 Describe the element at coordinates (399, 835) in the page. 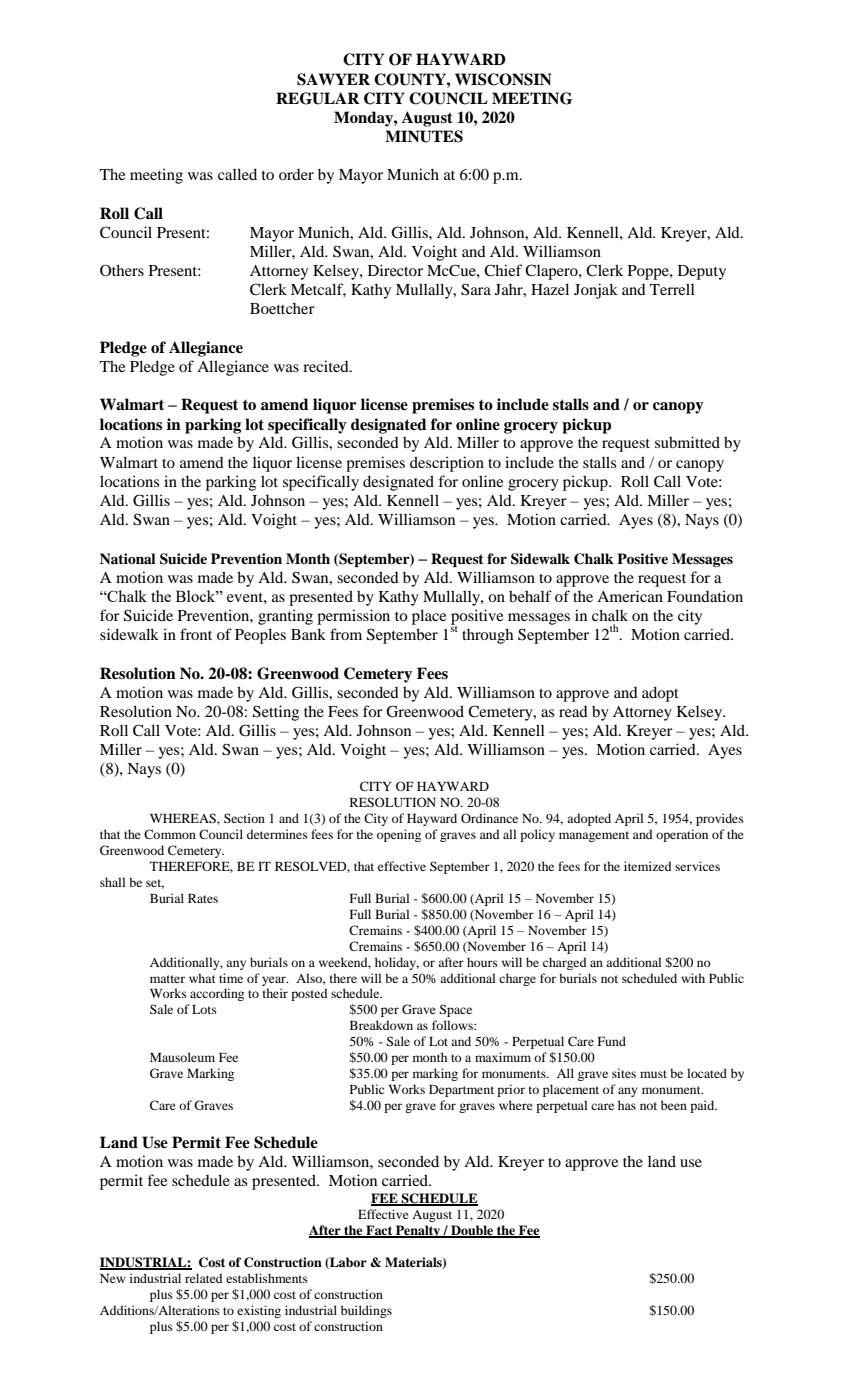

I see `opening` at that location.
